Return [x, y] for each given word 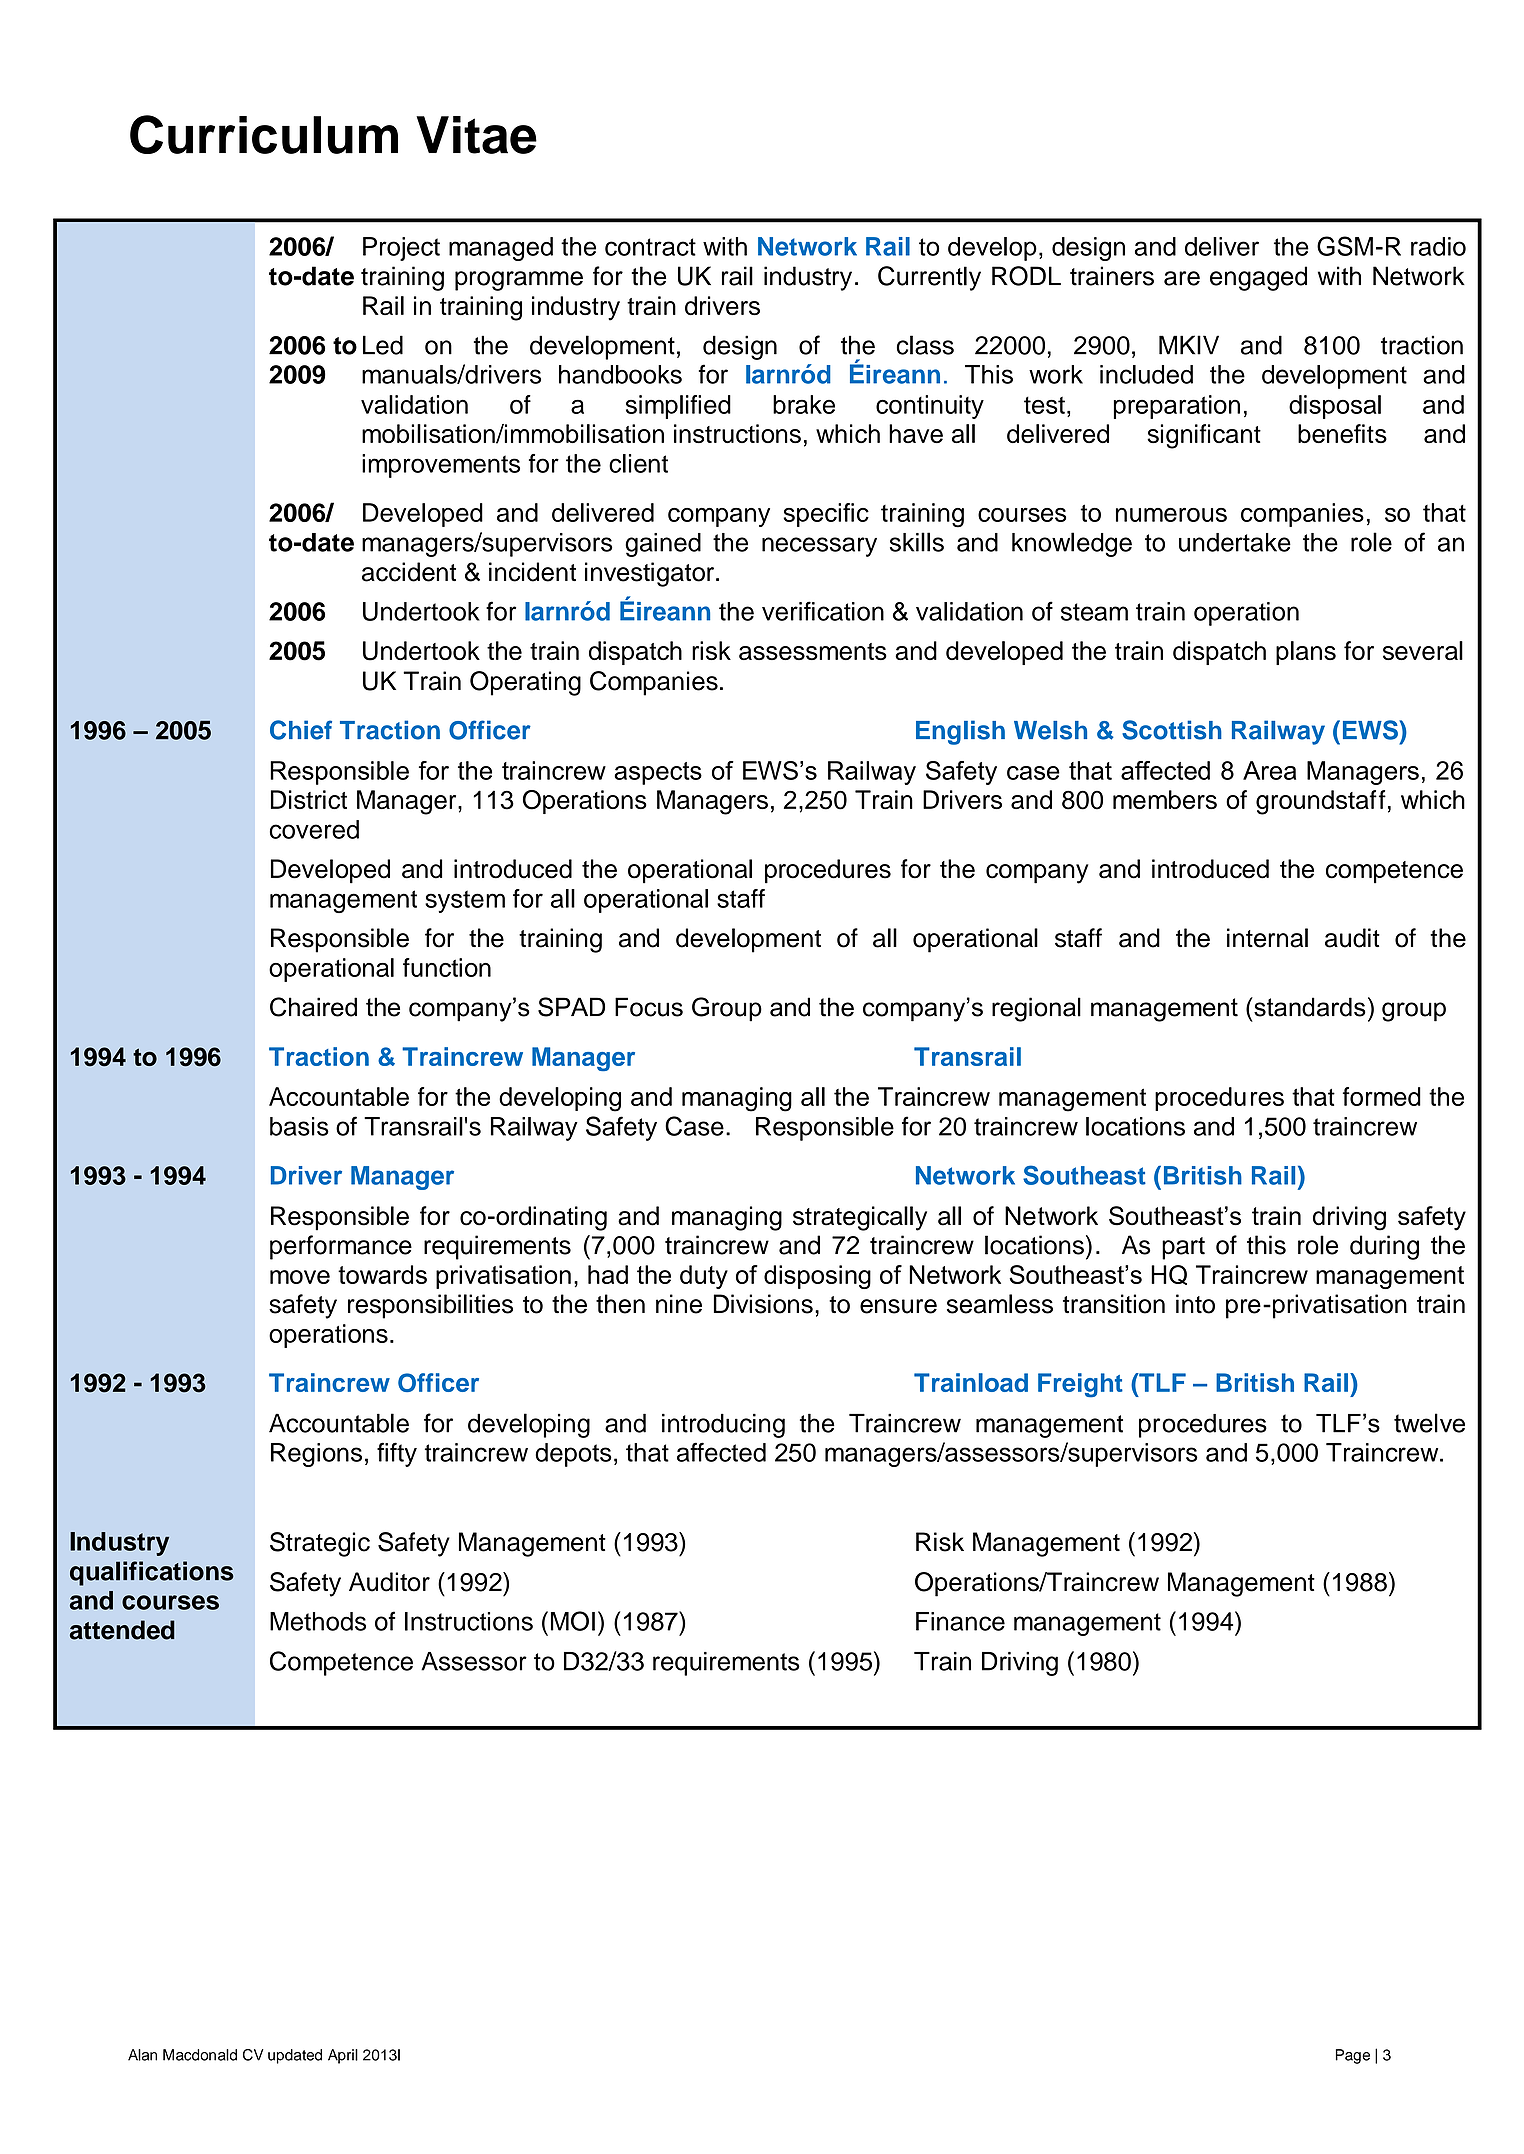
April [343, 2056]
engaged [1258, 278]
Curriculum [264, 134]
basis [299, 1126]
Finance [960, 1621]
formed [1382, 1096]
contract [650, 247]
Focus [649, 1007]
